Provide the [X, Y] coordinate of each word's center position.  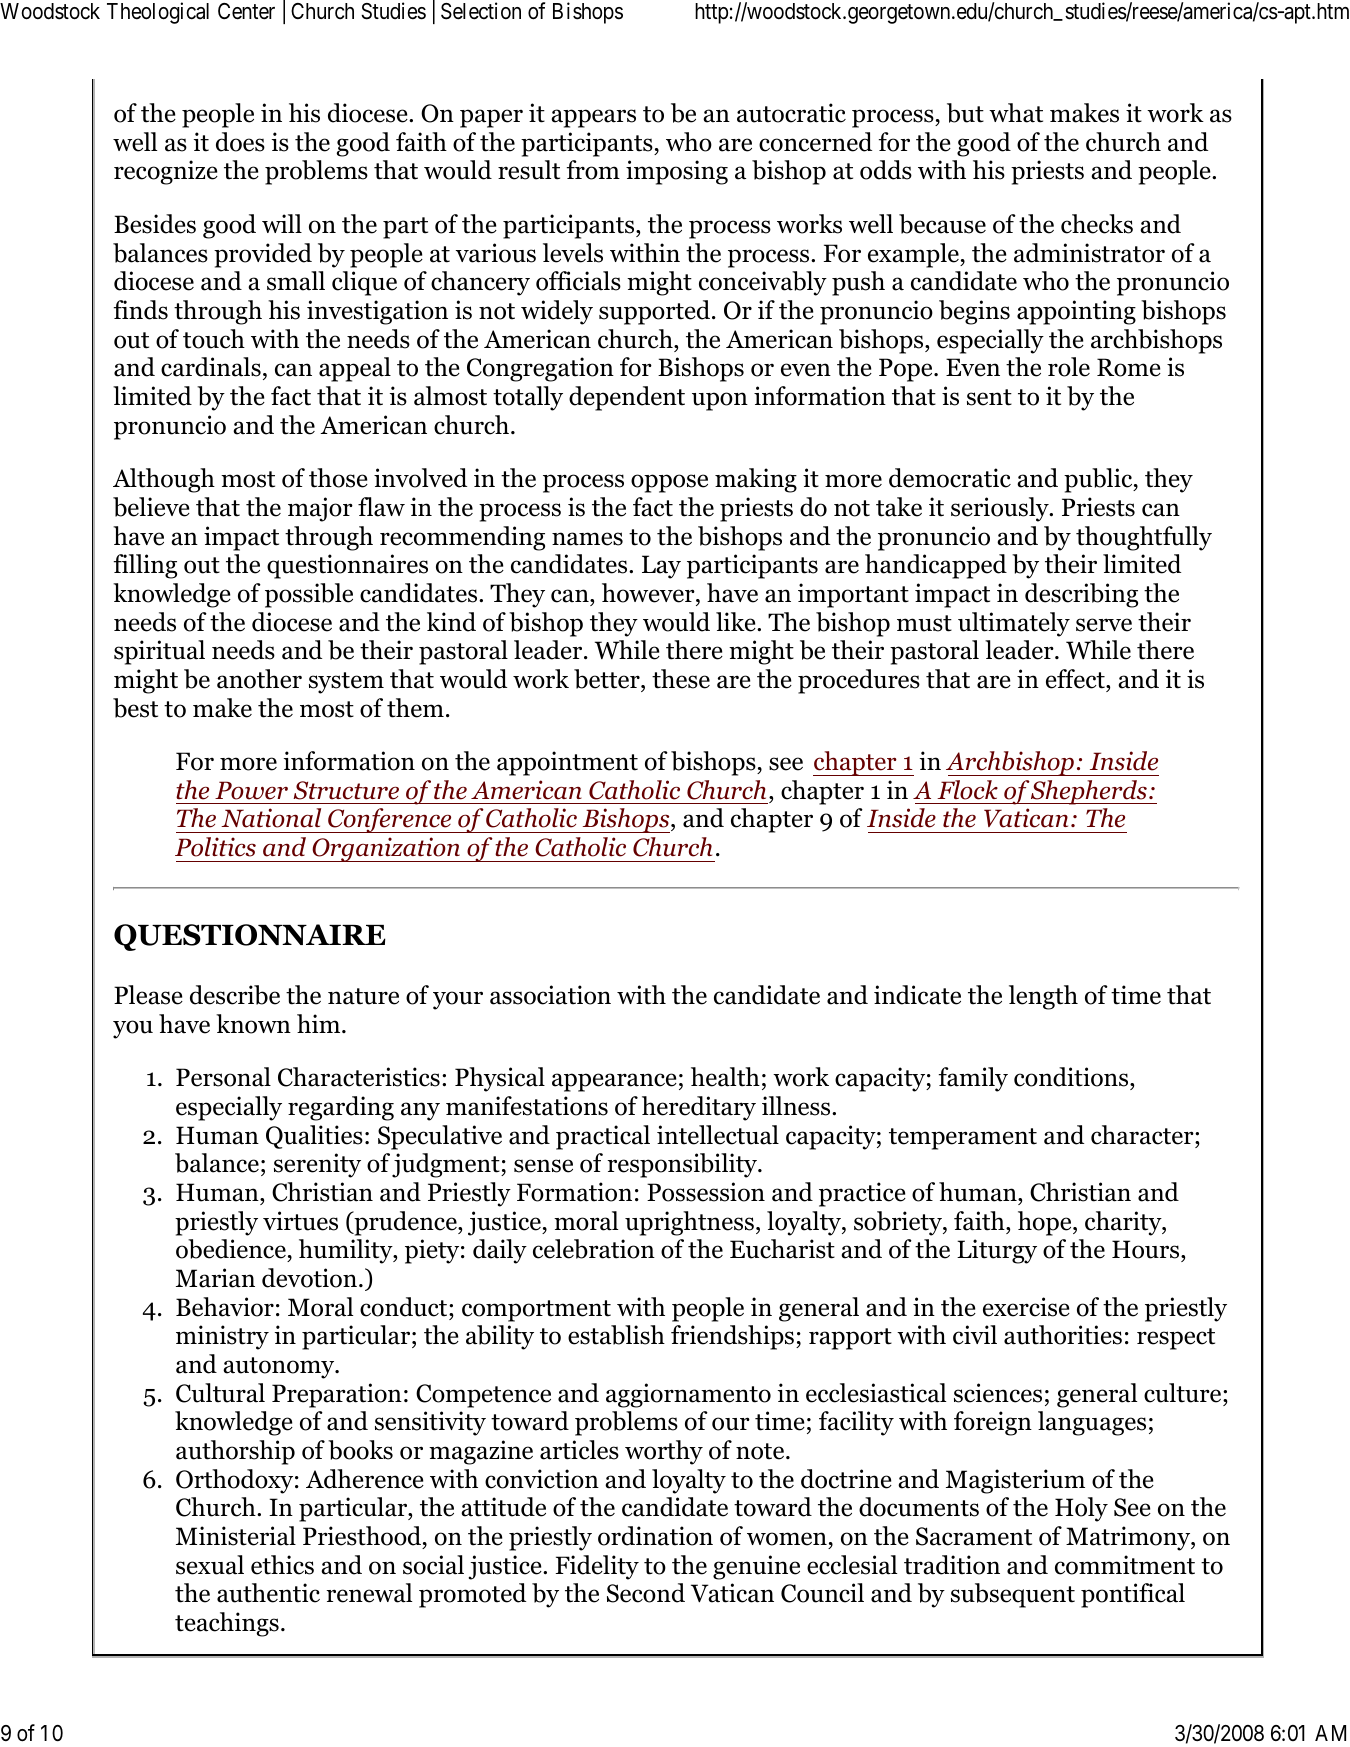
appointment [567, 763]
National [271, 818]
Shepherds [1089, 792]
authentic [268, 1593]
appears [593, 118]
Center [246, 11]
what [1016, 113]
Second [646, 1593]
